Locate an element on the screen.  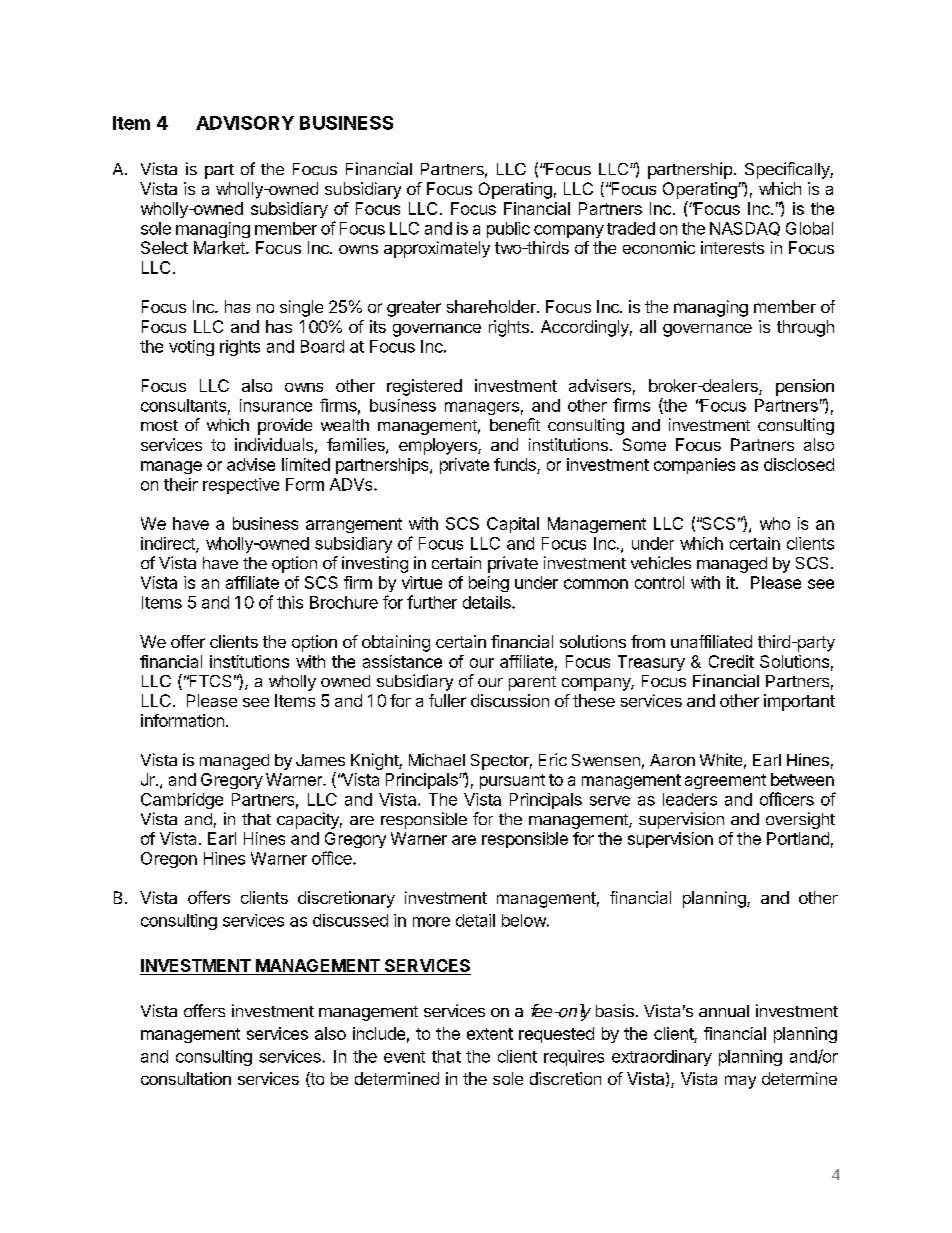
public is located at coordinates (508, 230).
